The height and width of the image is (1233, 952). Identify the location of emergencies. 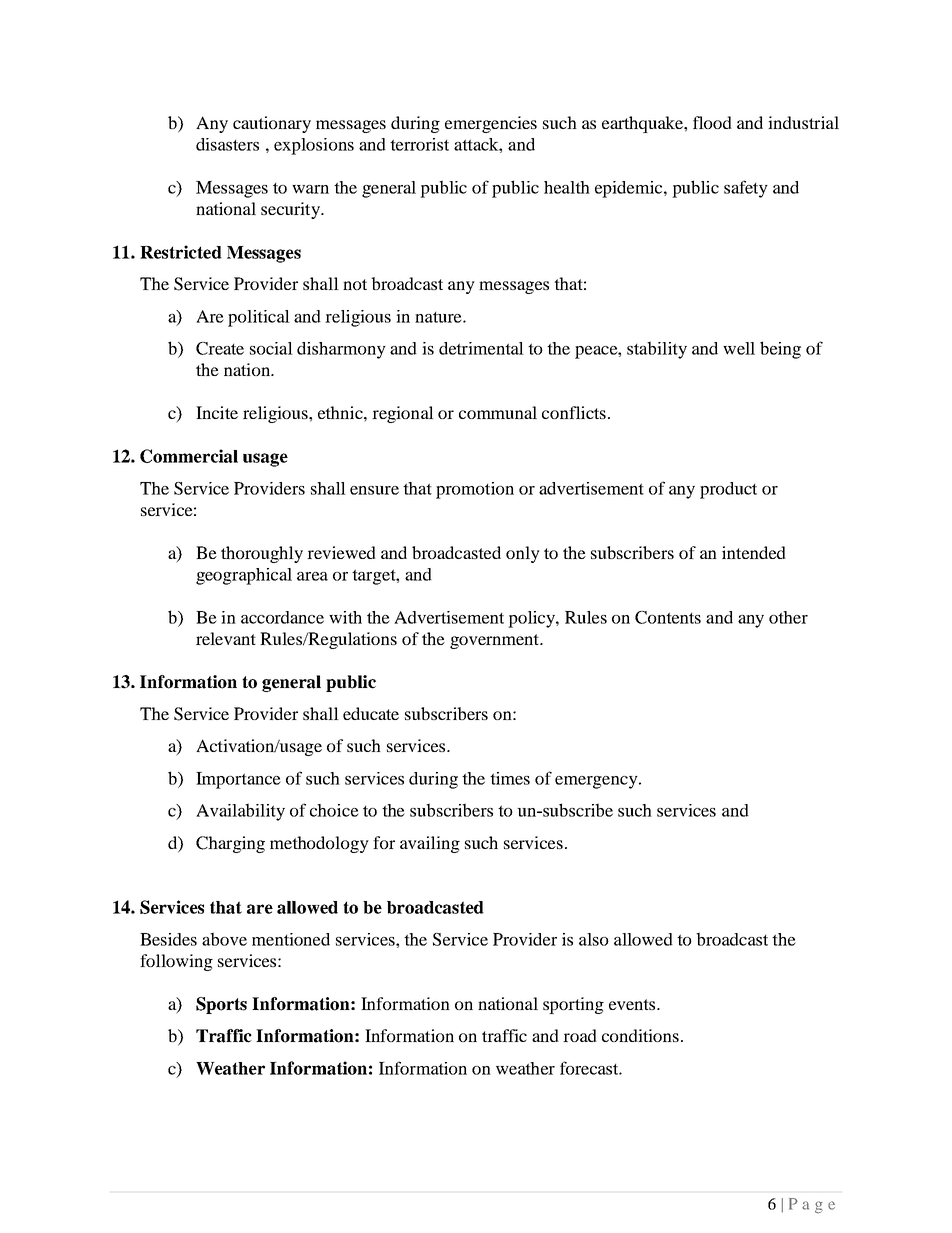
(491, 124).
